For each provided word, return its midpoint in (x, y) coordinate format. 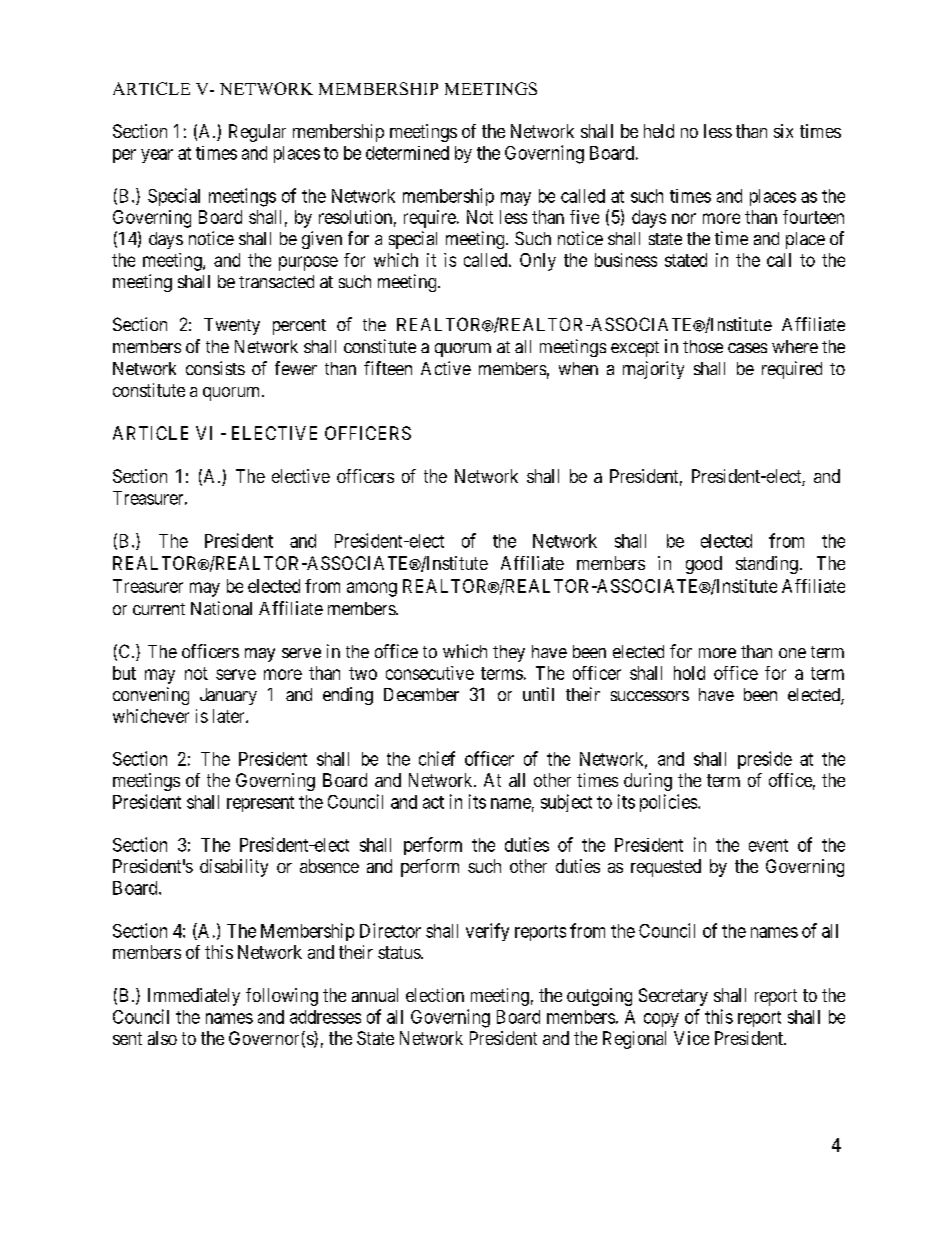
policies (669, 803)
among (372, 589)
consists (215, 368)
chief (437, 758)
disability (234, 868)
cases (747, 348)
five (584, 217)
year (157, 156)
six (783, 131)
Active (446, 368)
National (221, 608)
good (704, 565)
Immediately (194, 997)
